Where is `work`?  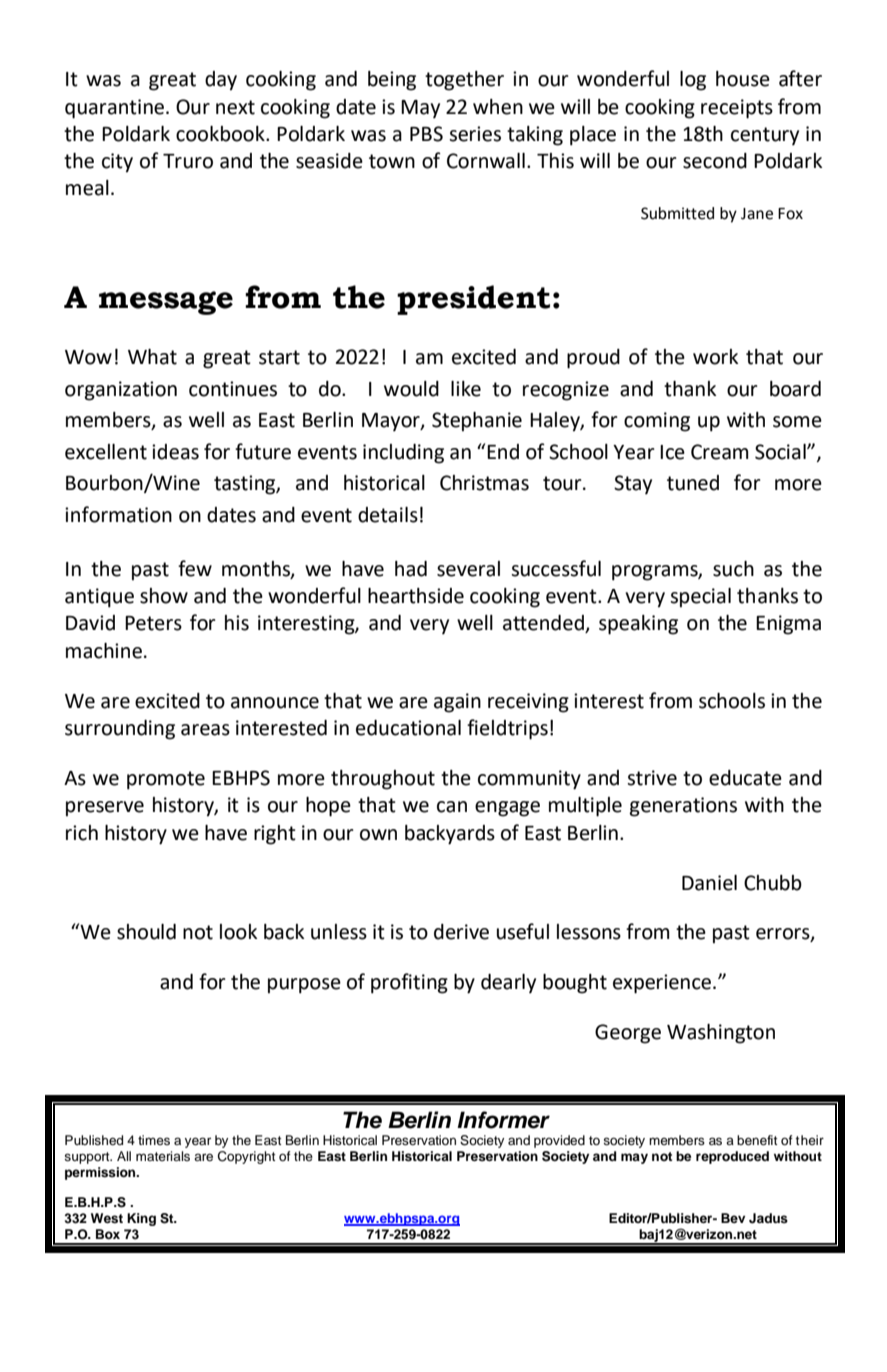 work is located at coordinates (715, 357).
